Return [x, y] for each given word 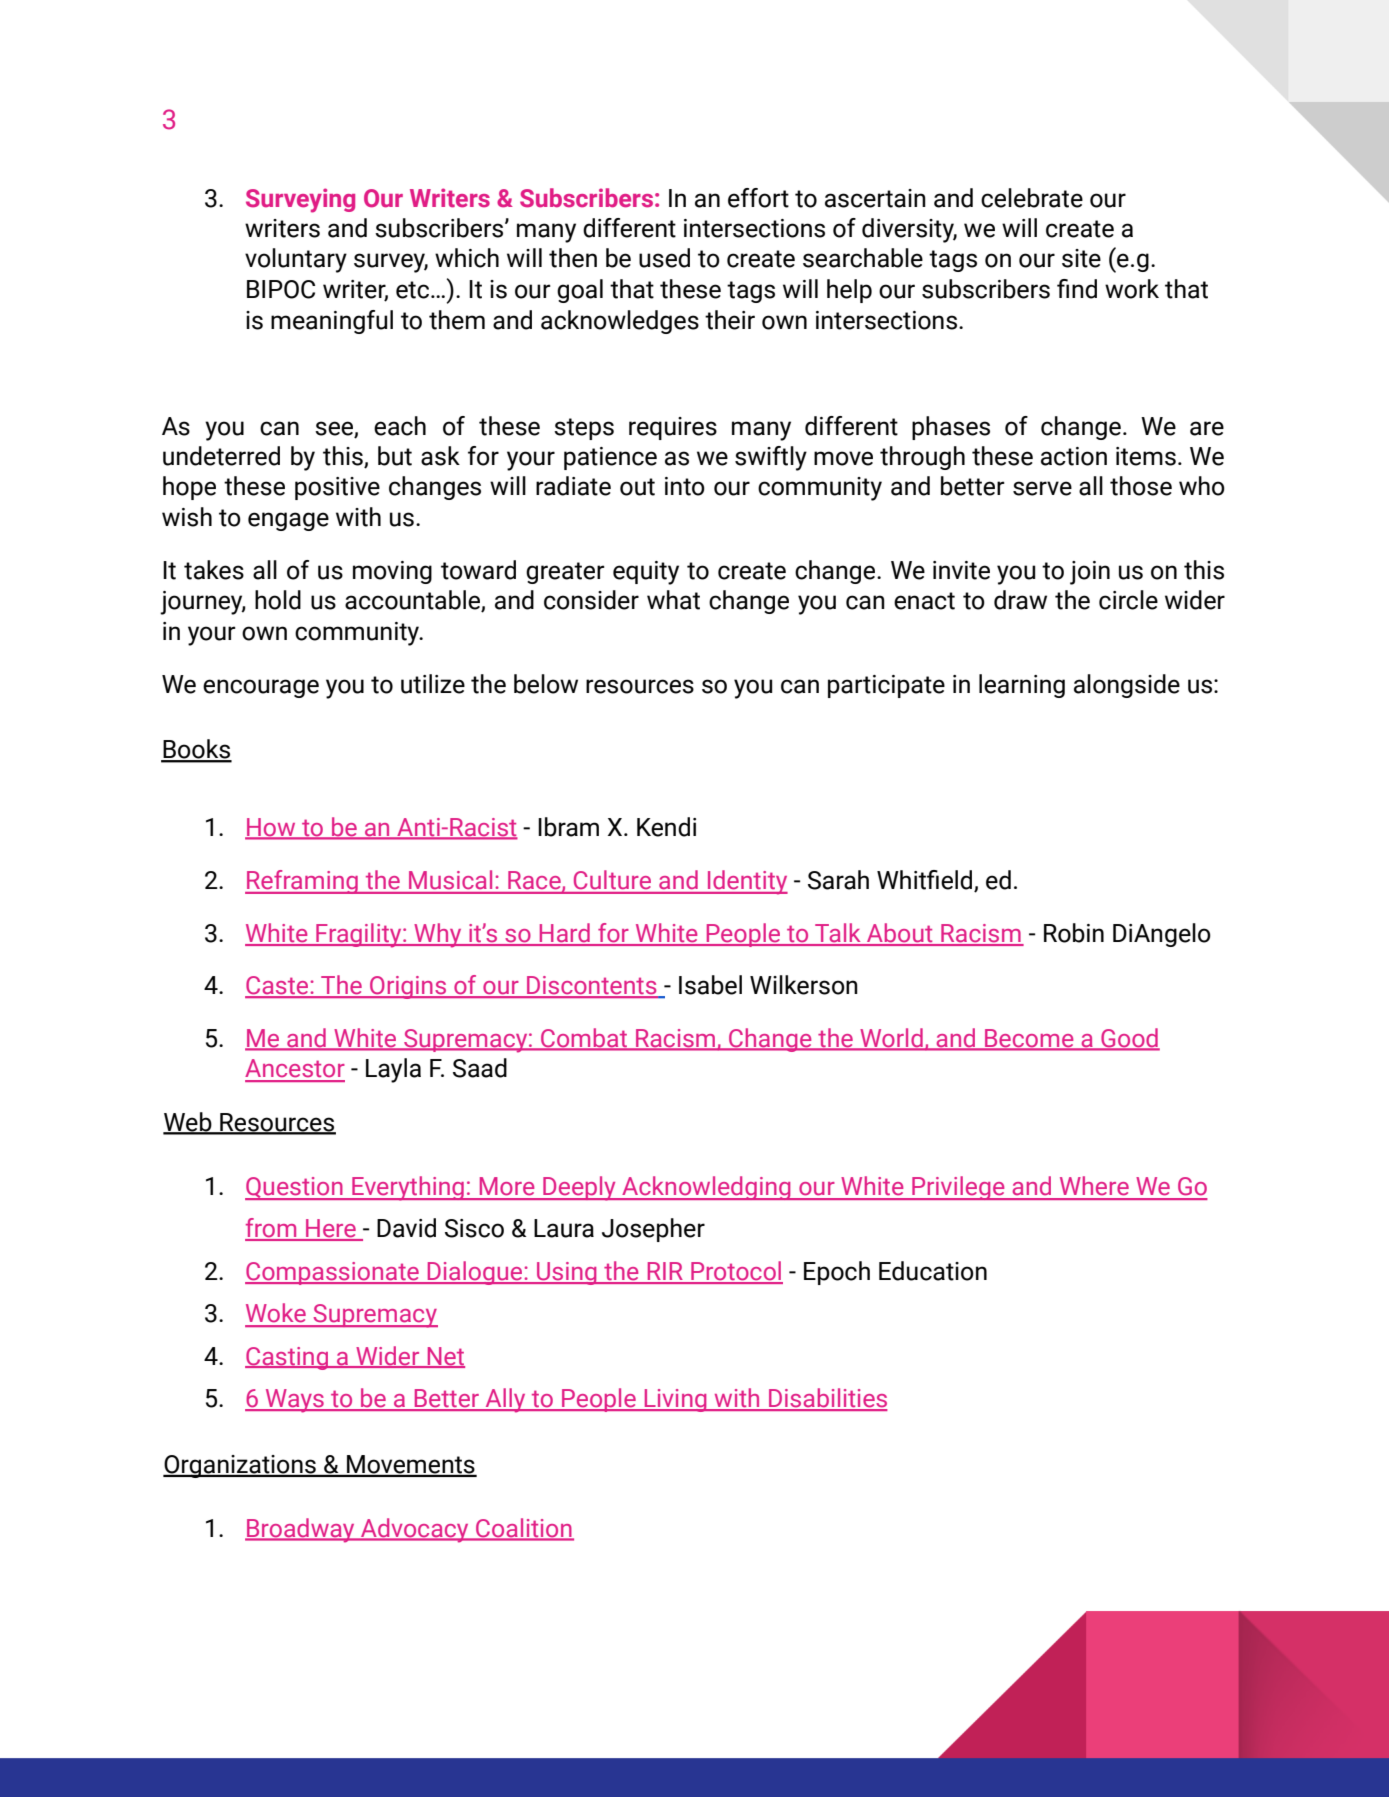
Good [1129, 1039]
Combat [584, 1039]
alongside [1127, 686]
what [673, 600]
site [1081, 258]
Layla [393, 1070]
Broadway [301, 1530]
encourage [261, 688]
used [664, 258]
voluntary [296, 260]
